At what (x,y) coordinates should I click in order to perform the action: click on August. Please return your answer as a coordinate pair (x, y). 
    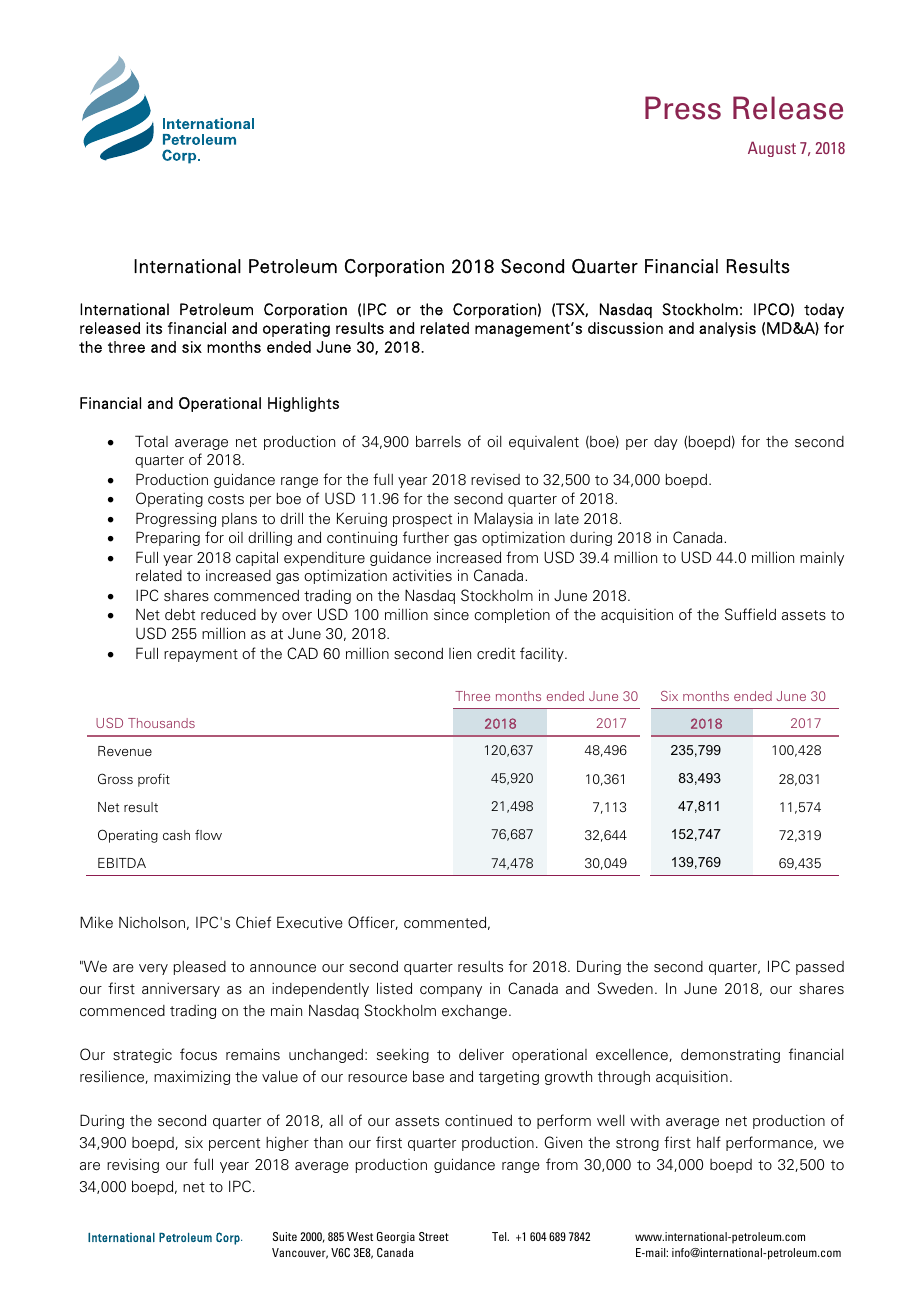
    Looking at the image, I should click on (772, 149).
